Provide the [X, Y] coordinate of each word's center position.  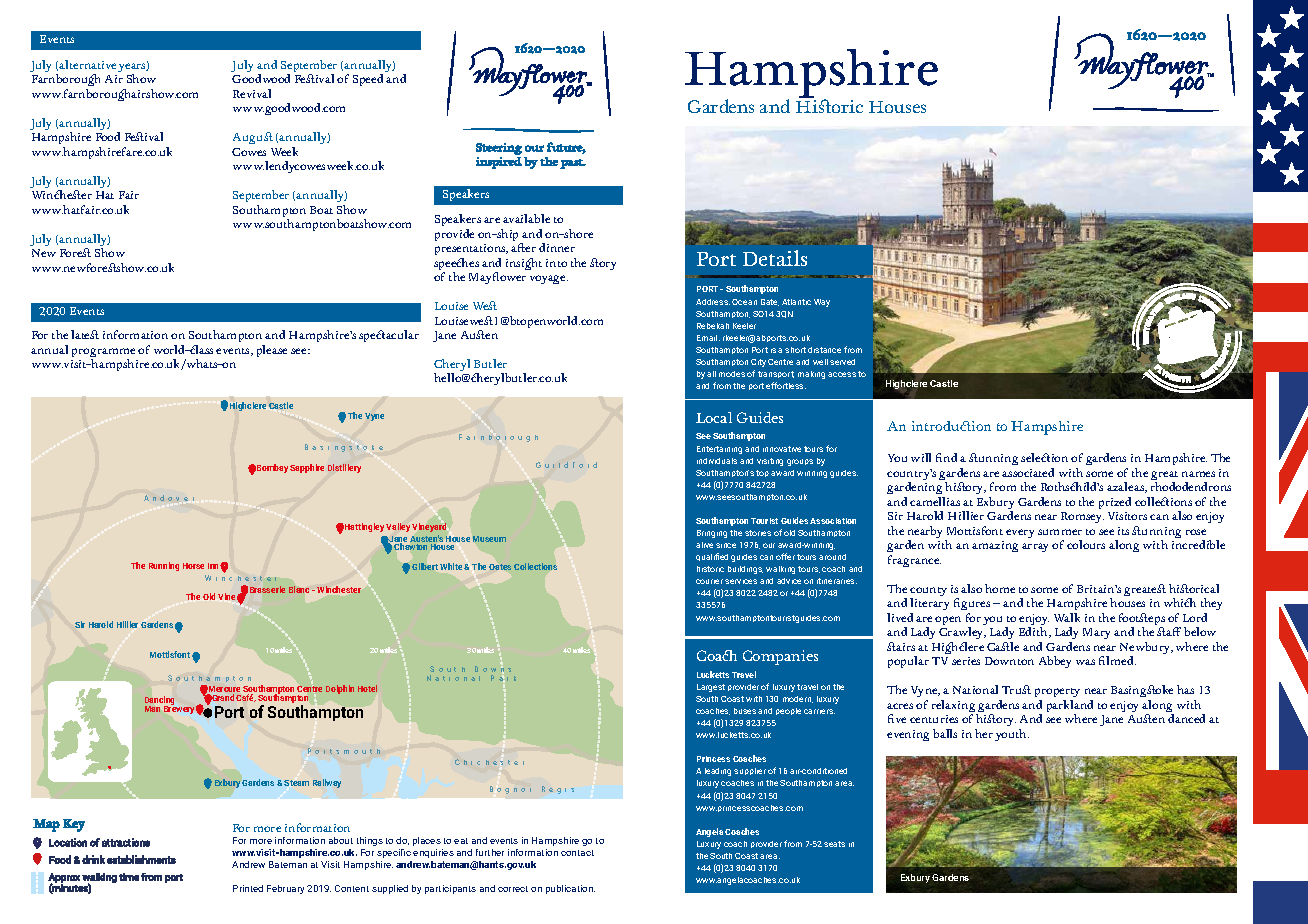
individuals [717, 461]
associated [1028, 472]
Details [775, 258]
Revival [252, 93]
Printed [248, 888]
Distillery [344, 468]
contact [577, 853]
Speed [368, 80]
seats [834, 844]
